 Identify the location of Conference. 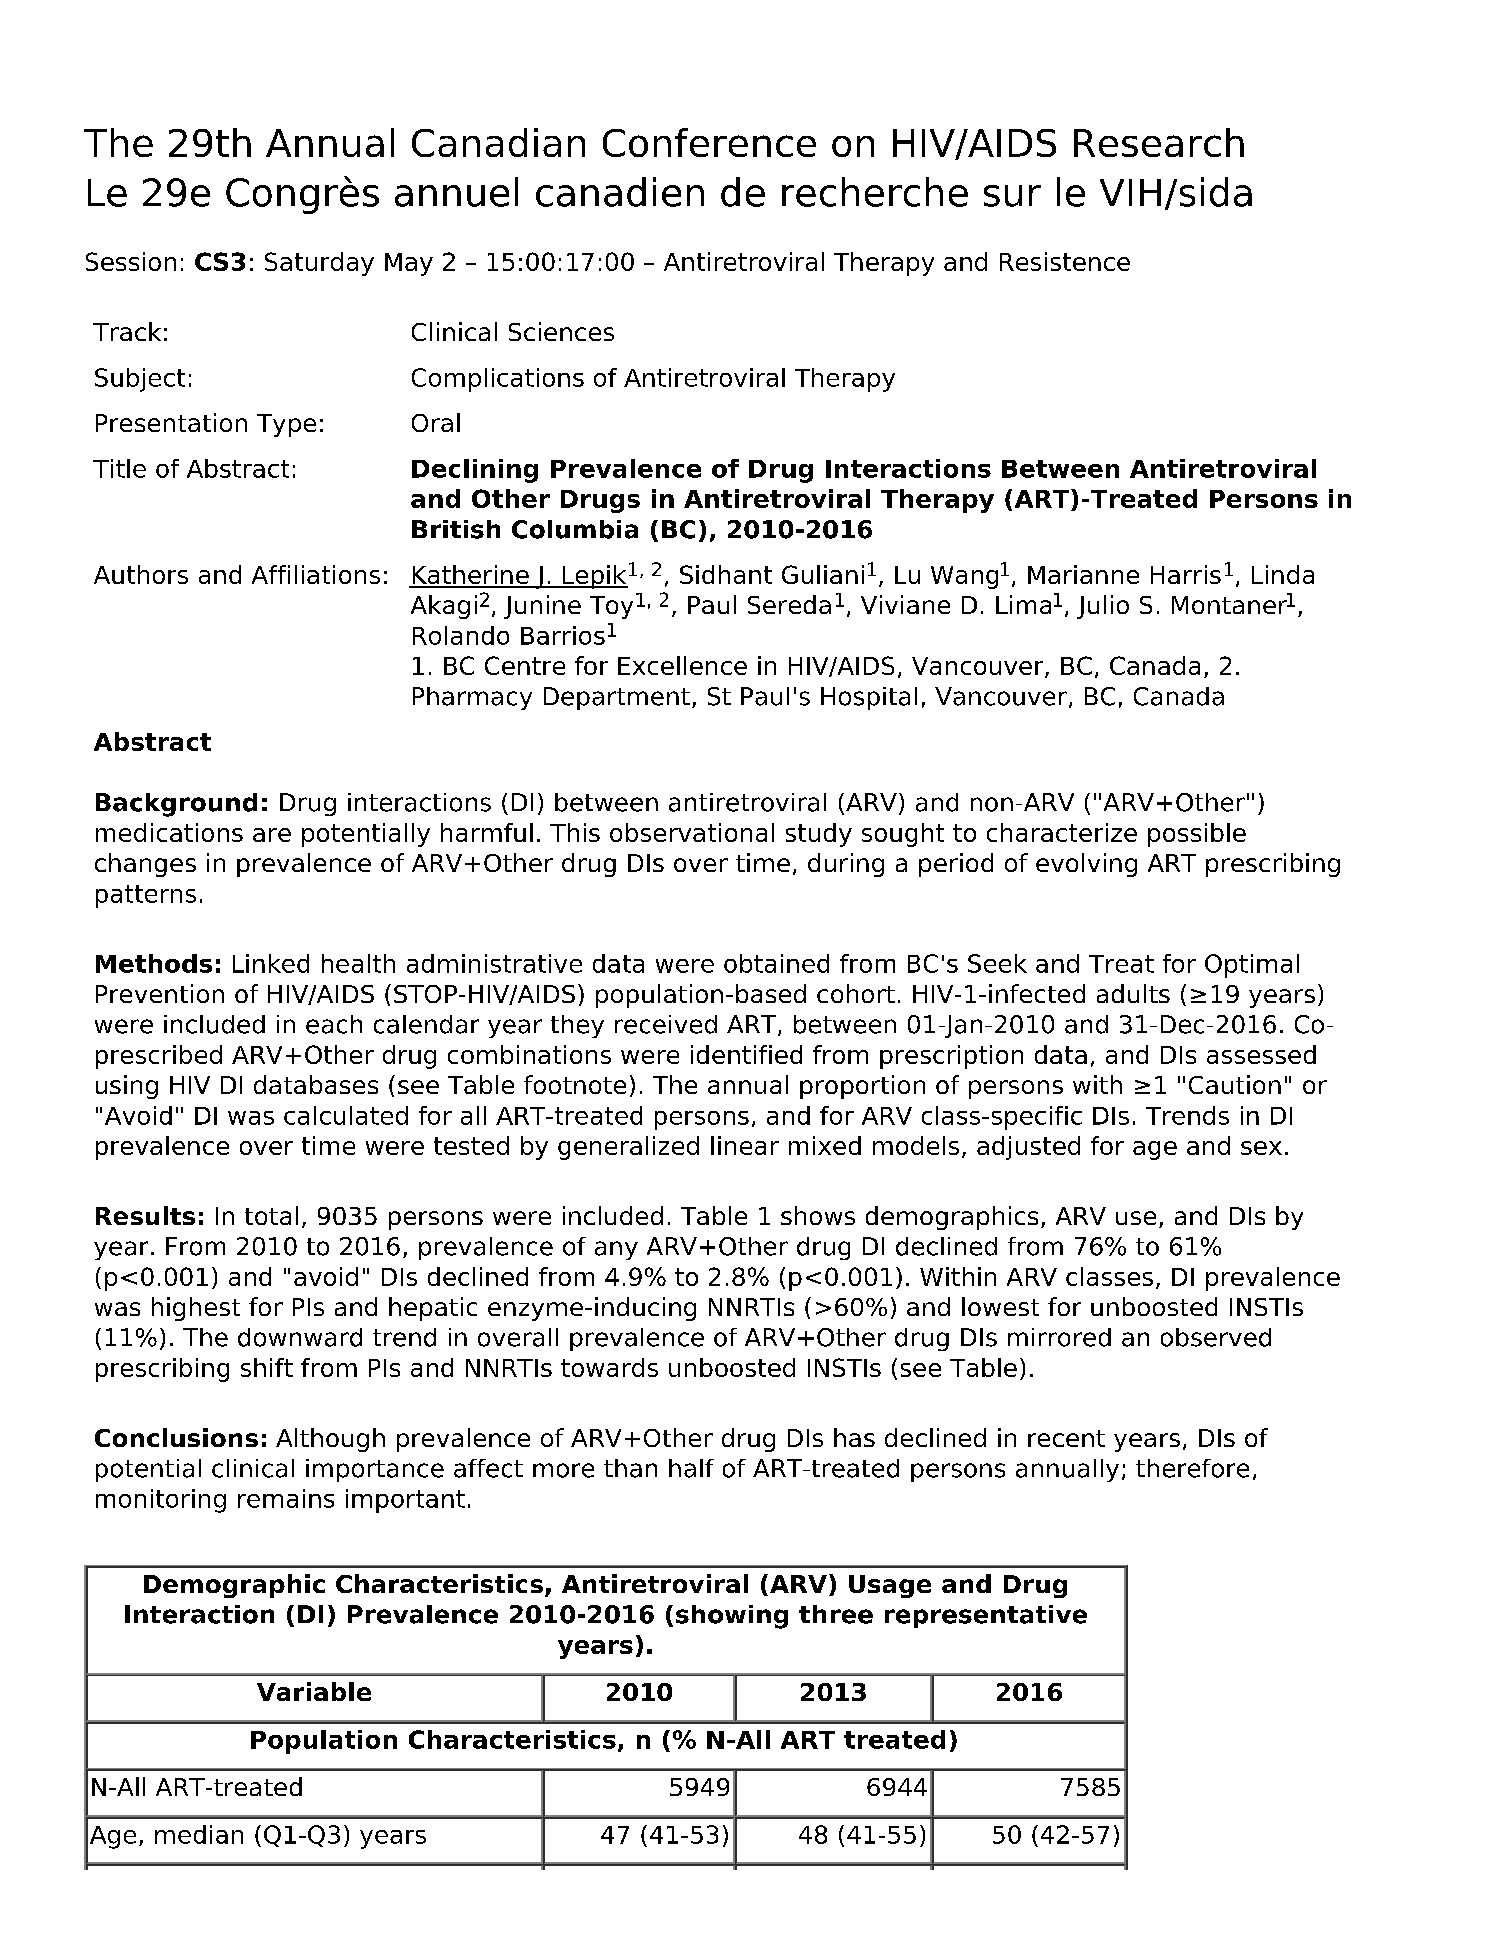
(709, 142).
